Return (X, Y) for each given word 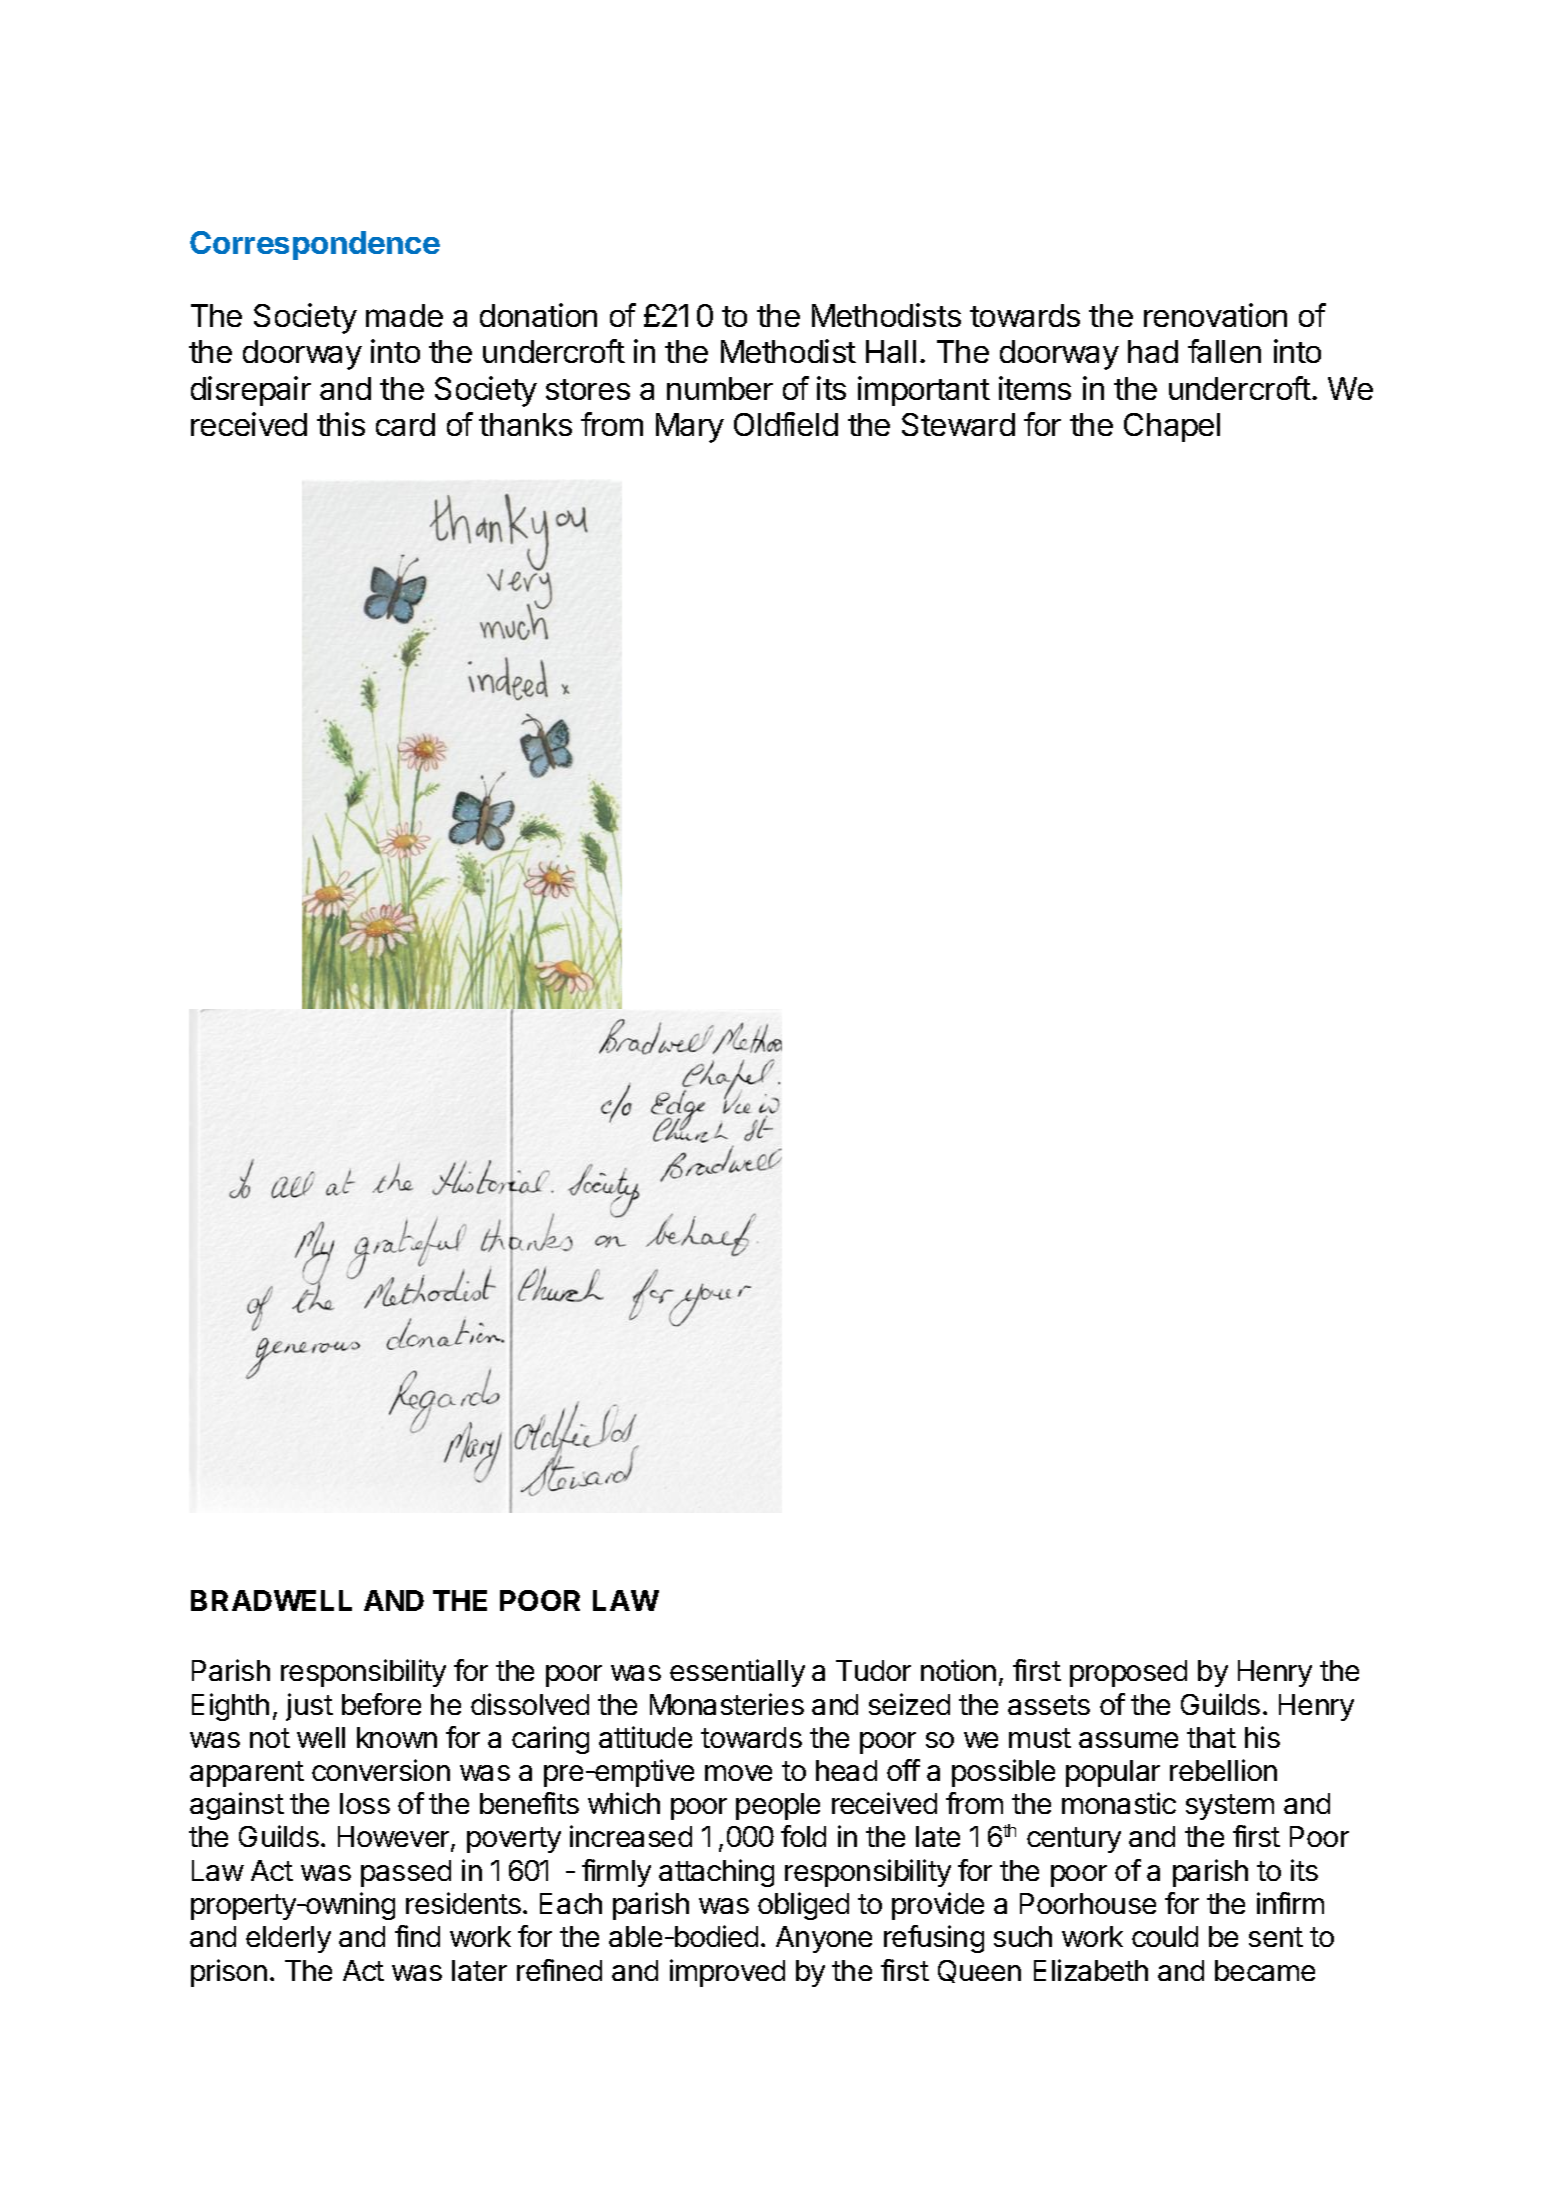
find (417, 1936)
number (720, 388)
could (1165, 1936)
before (381, 1704)
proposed (1128, 1673)
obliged (803, 1906)
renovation (1215, 315)
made (404, 315)
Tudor (873, 1670)
